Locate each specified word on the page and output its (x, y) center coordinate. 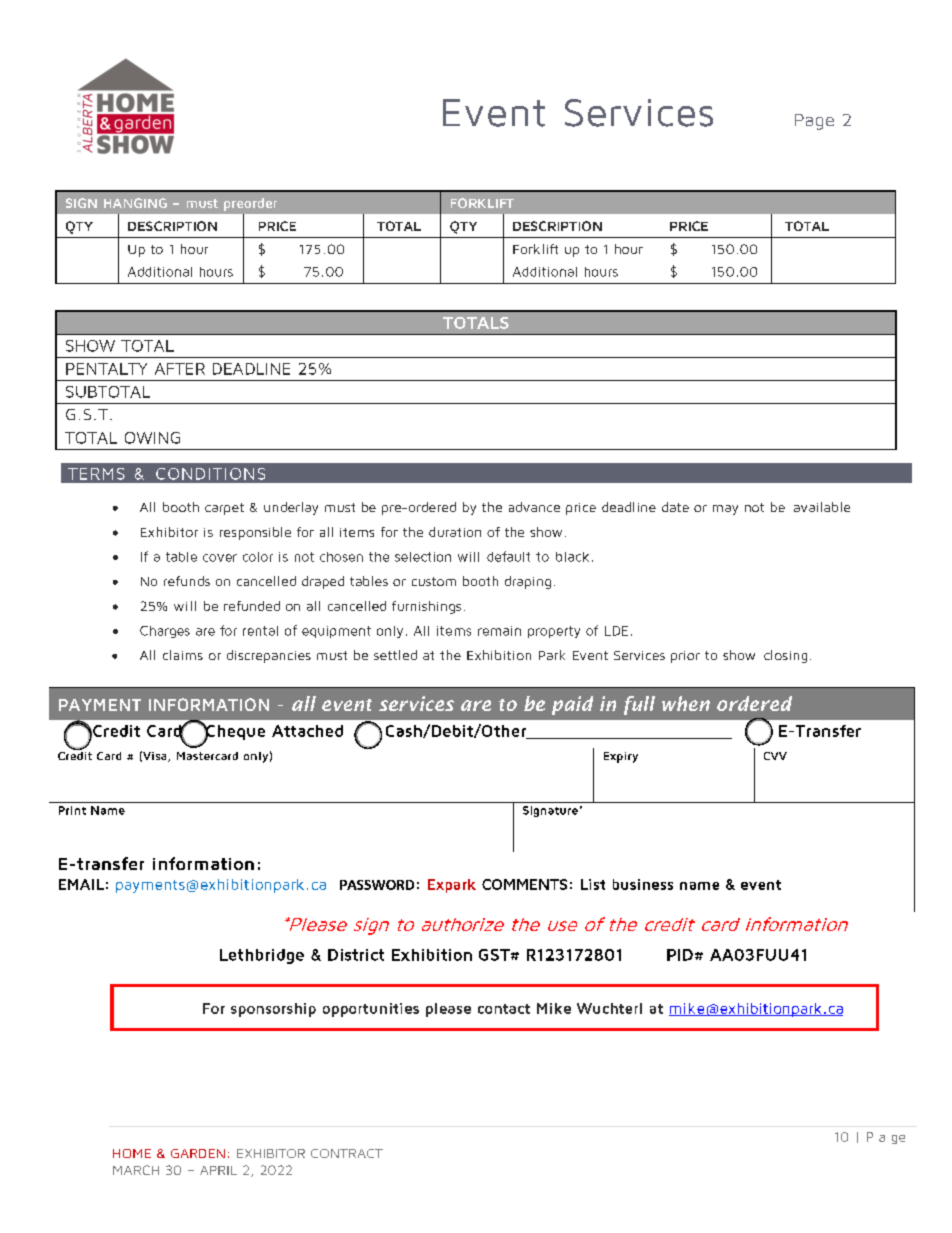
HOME (132, 1153)
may (725, 510)
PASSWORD (377, 885)
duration (455, 532)
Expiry (621, 757)
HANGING (135, 203)
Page (814, 122)
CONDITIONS (210, 474)
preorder (250, 204)
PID (680, 955)
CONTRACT (347, 1153)
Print (72, 810)
